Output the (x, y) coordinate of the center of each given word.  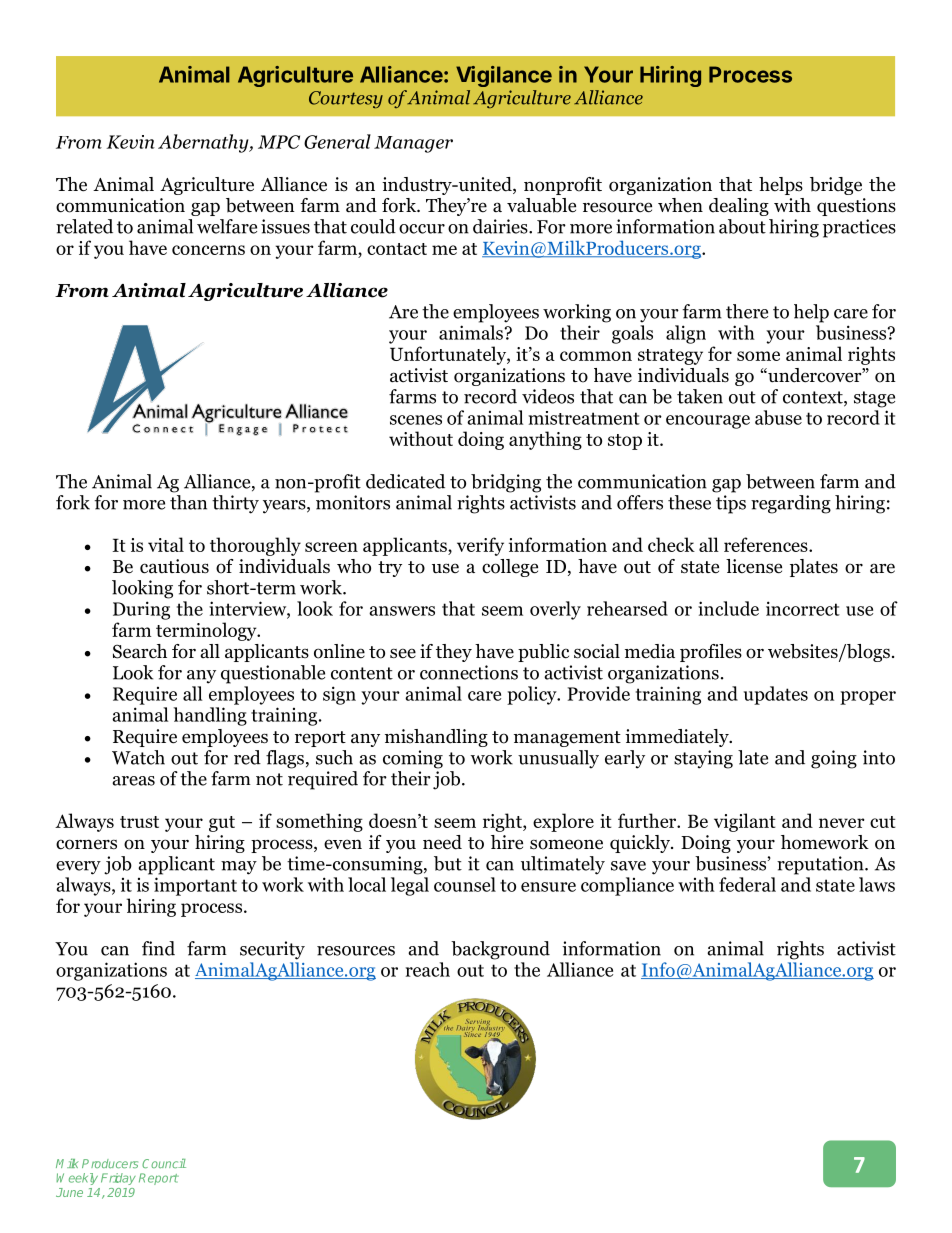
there (747, 311)
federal (747, 884)
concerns (208, 250)
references (767, 544)
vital (166, 544)
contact (397, 249)
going (834, 759)
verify (480, 546)
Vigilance (504, 76)
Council (164, 1163)
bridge (836, 186)
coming (413, 759)
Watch (138, 757)
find (158, 948)
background (500, 950)
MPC (279, 142)
